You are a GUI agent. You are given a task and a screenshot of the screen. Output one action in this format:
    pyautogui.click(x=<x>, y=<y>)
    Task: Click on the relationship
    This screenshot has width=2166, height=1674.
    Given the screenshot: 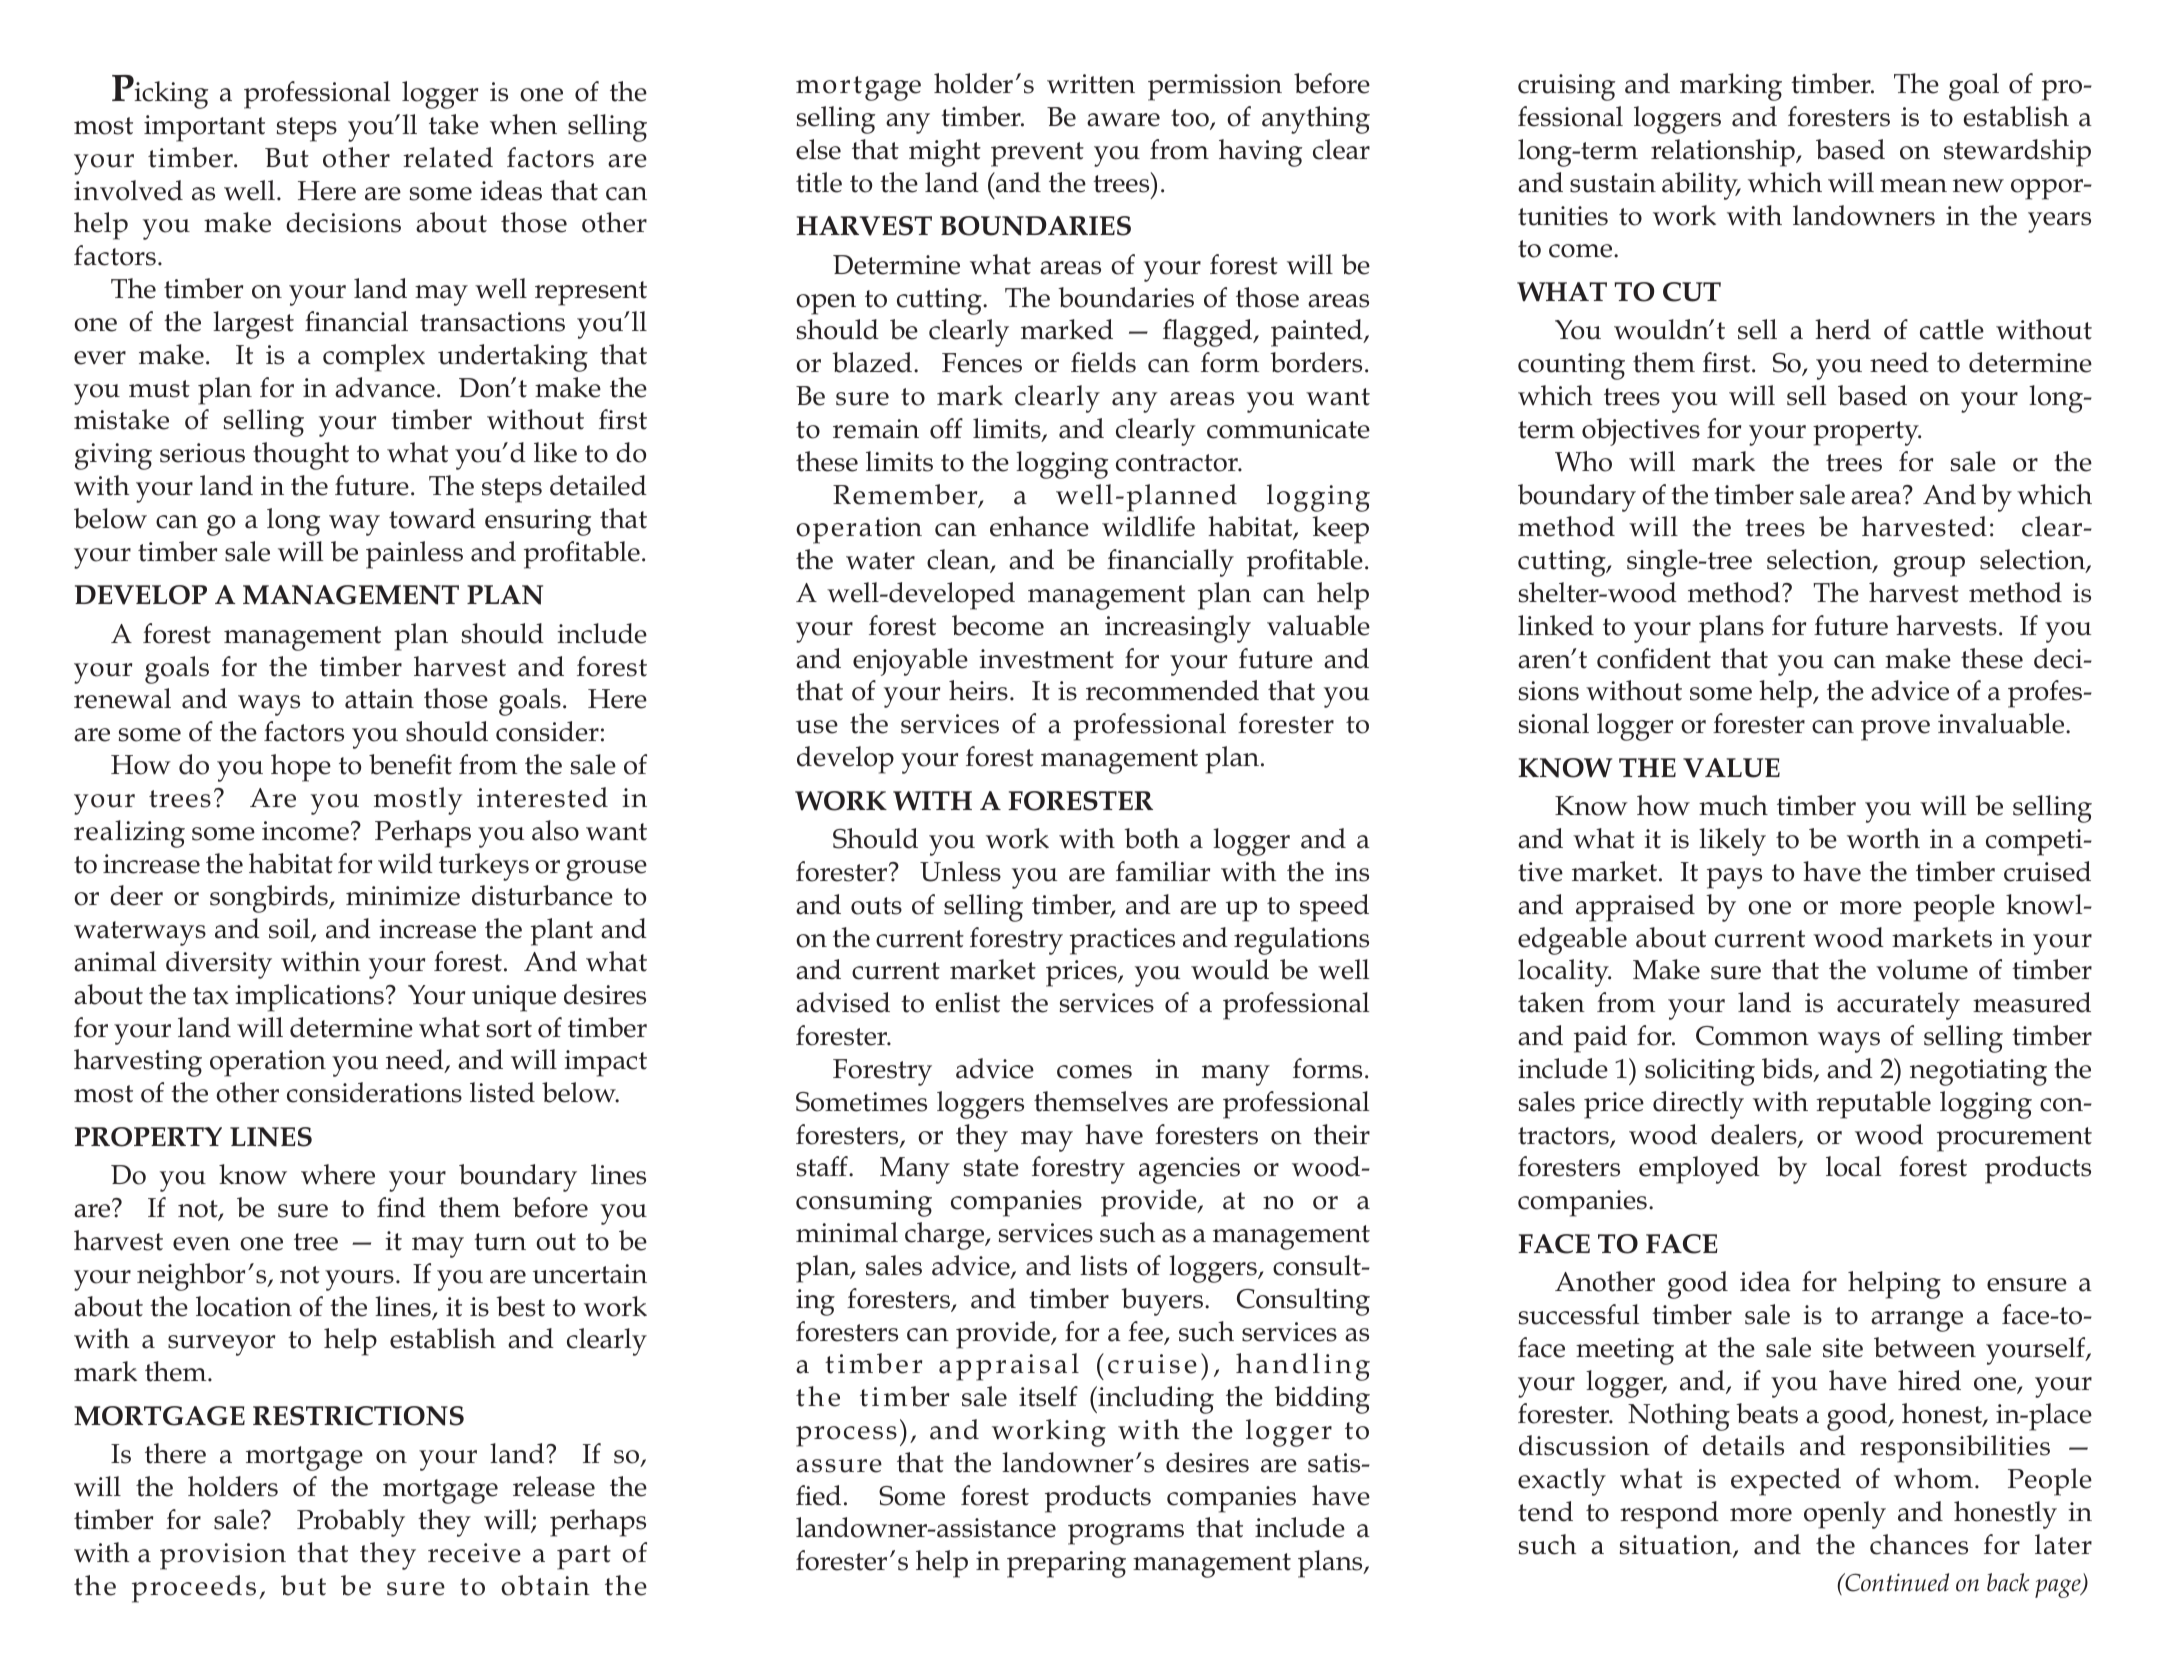 What is the action you would take?
    pyautogui.click(x=1724, y=153)
